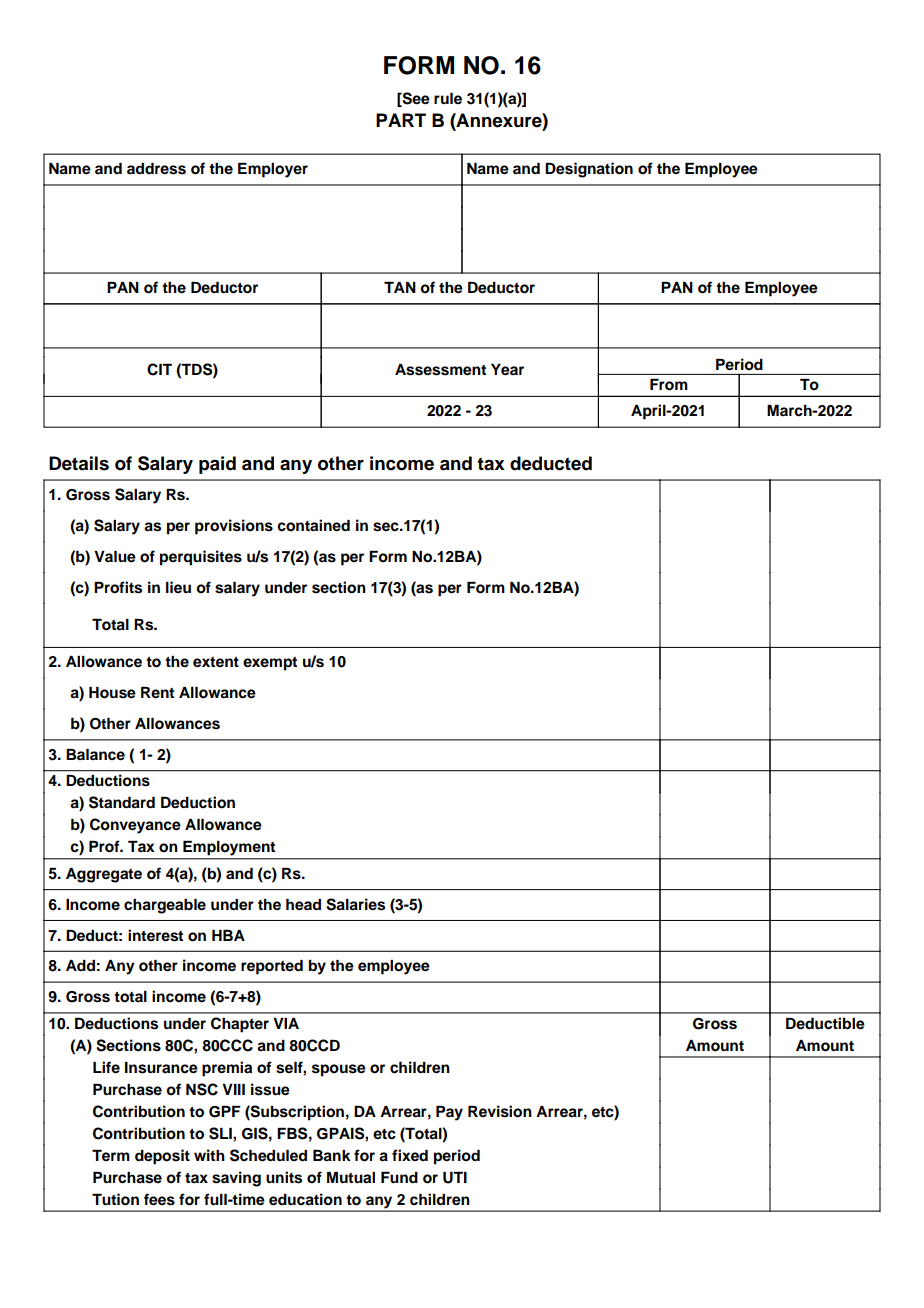 The width and height of the screenshot is (924, 1308). I want to click on From, so click(669, 385).
